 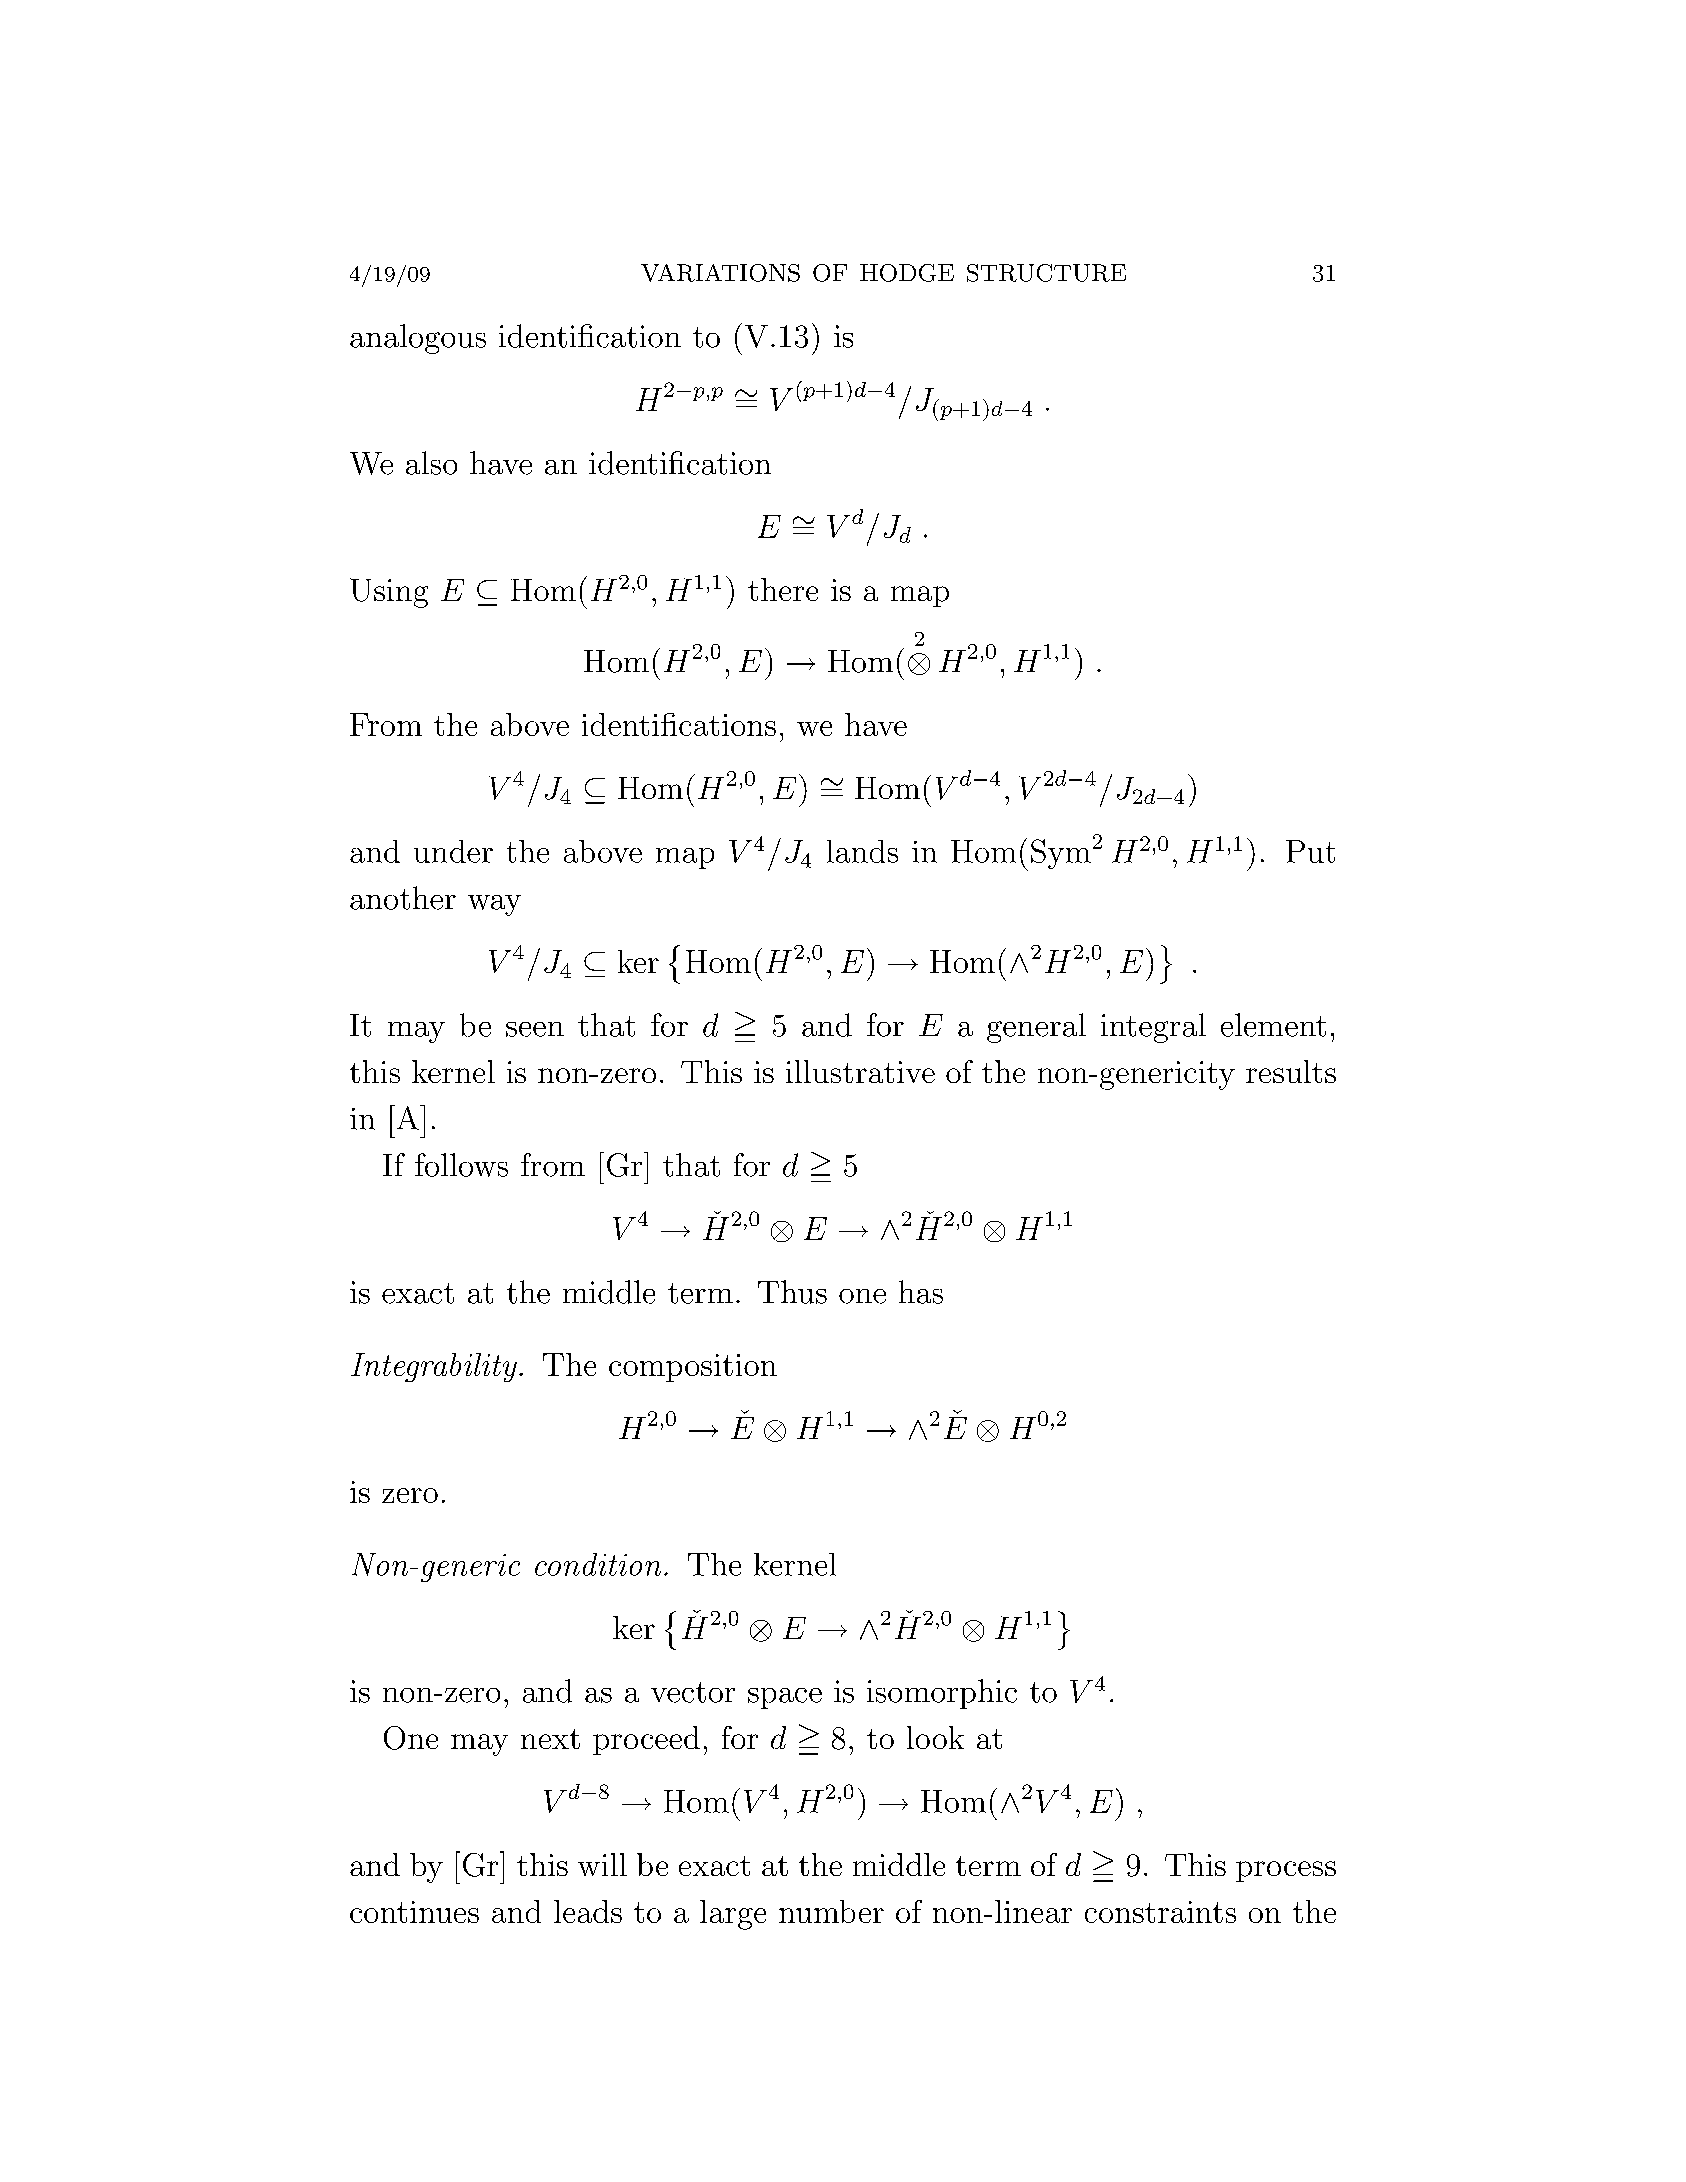 What do you see at coordinates (831, 1911) in the page?
I see `number` at bounding box center [831, 1911].
